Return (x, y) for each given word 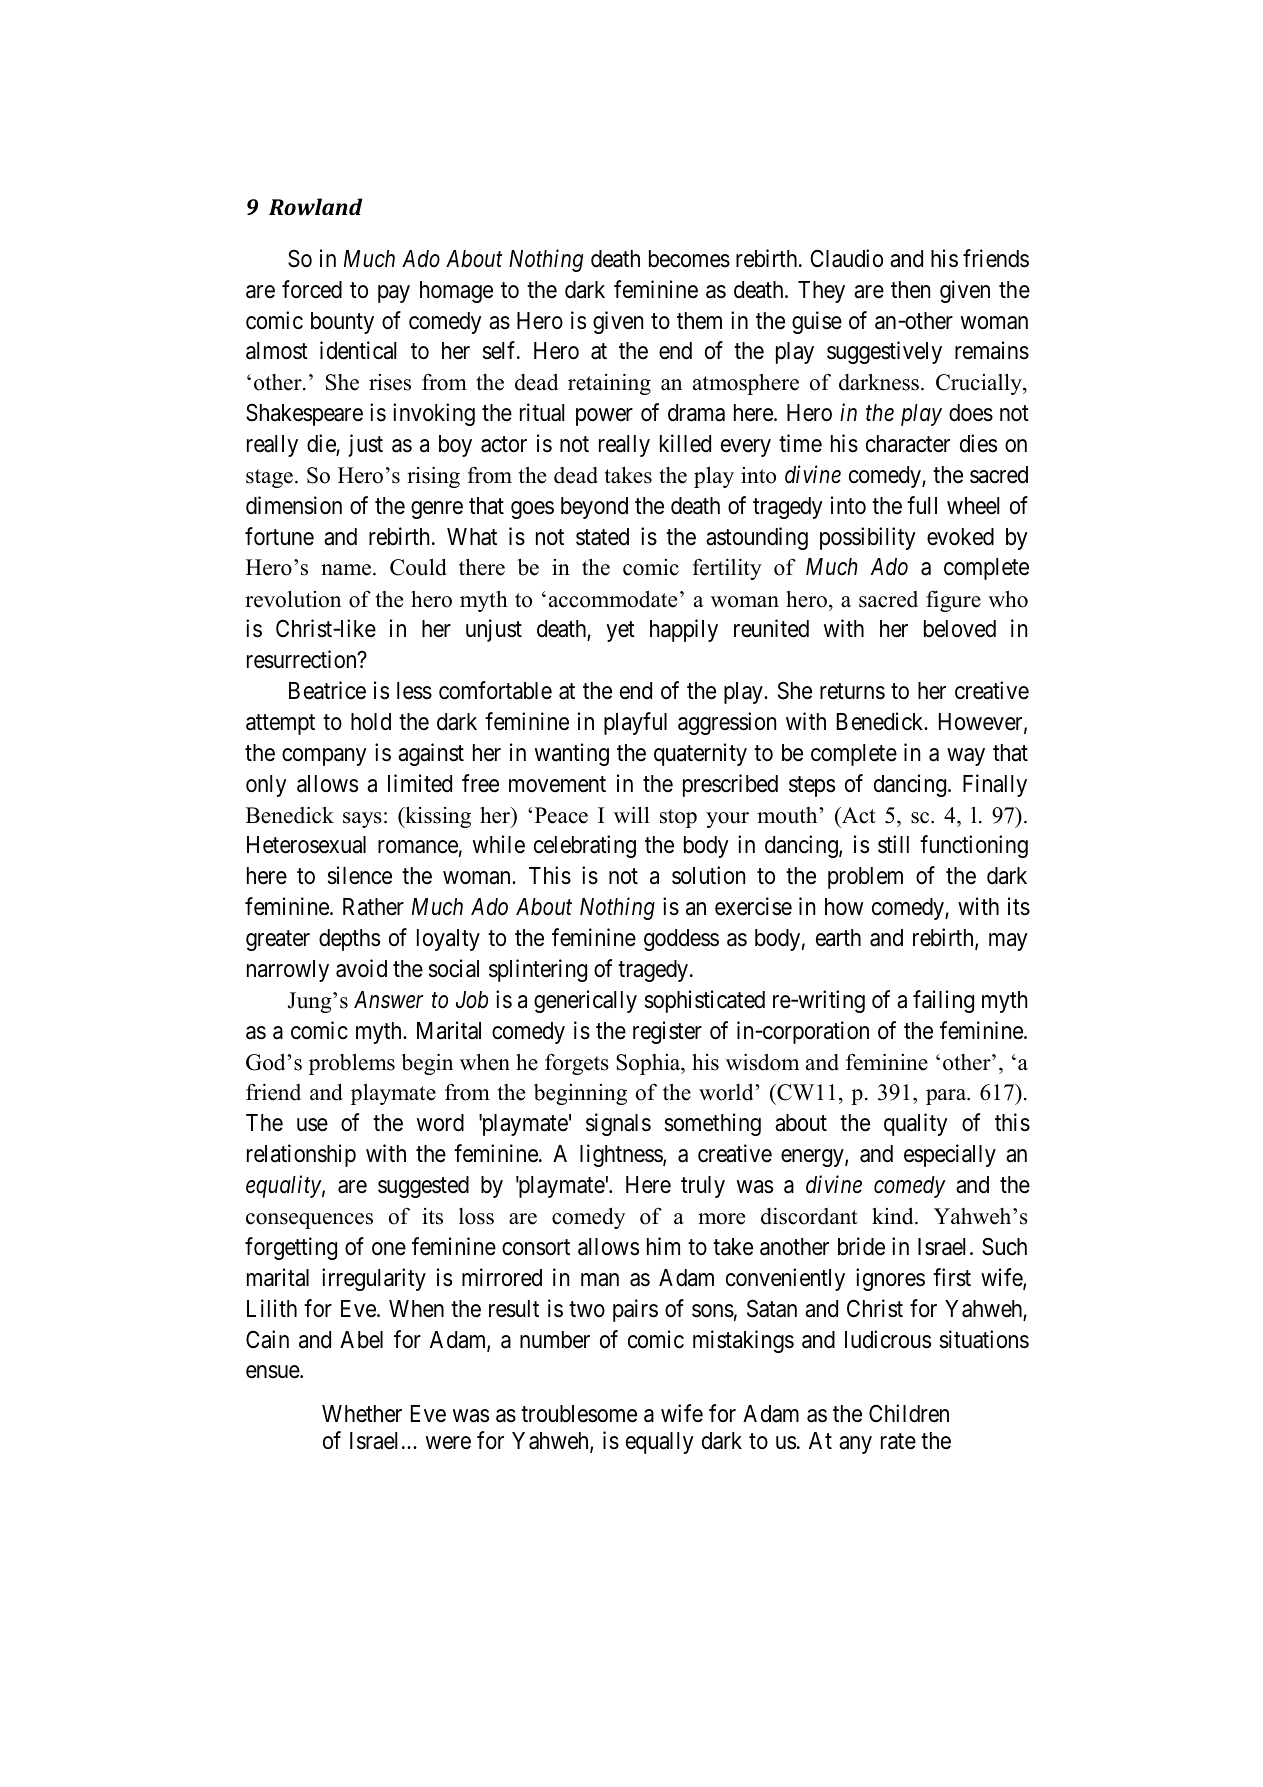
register (667, 1032)
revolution (293, 599)
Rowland (315, 206)
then (910, 290)
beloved (960, 629)
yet (620, 632)
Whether (362, 1414)
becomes (689, 259)
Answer (388, 1000)
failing (943, 1001)
